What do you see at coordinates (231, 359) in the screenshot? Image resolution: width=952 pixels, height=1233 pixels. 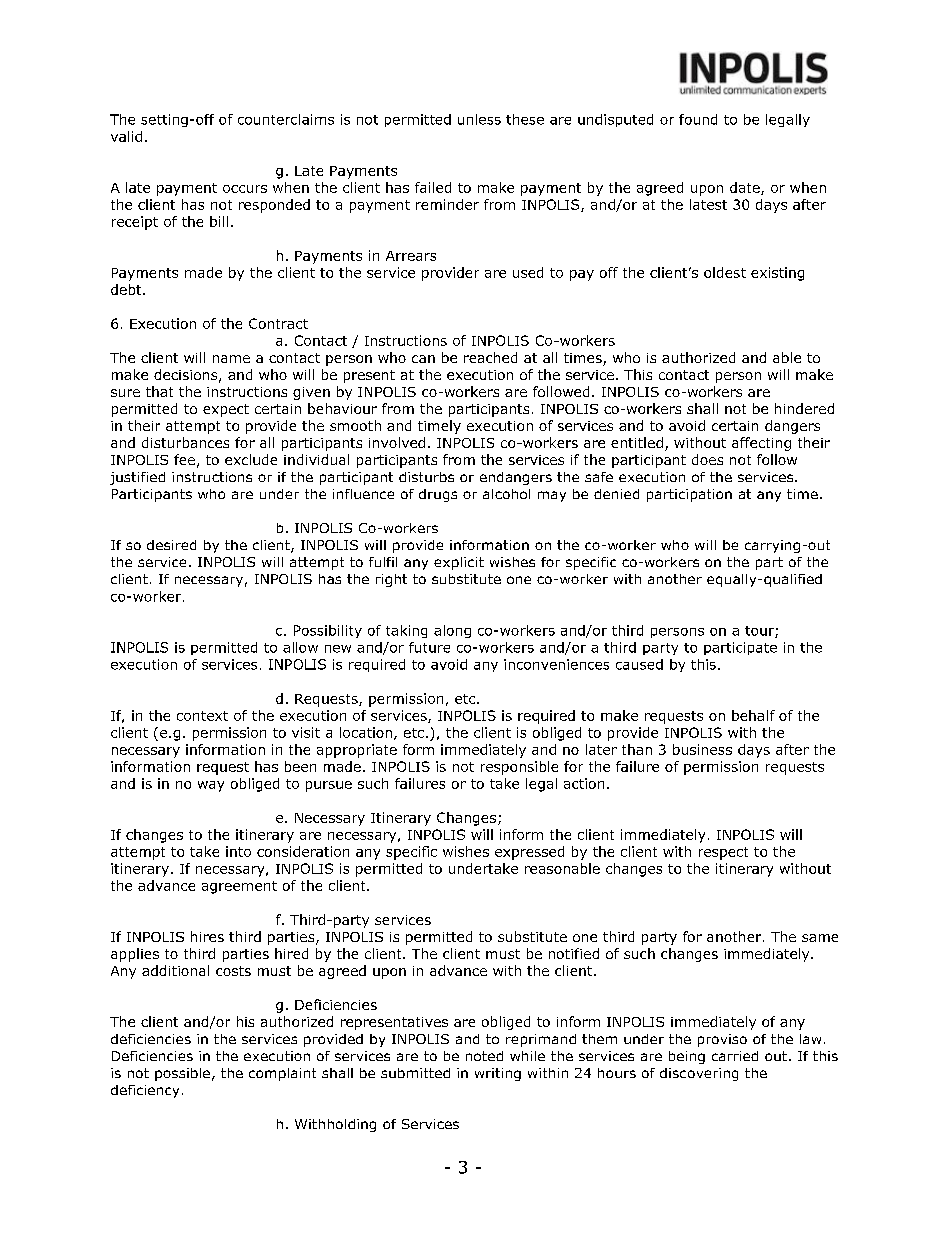 I see `name` at bounding box center [231, 359].
